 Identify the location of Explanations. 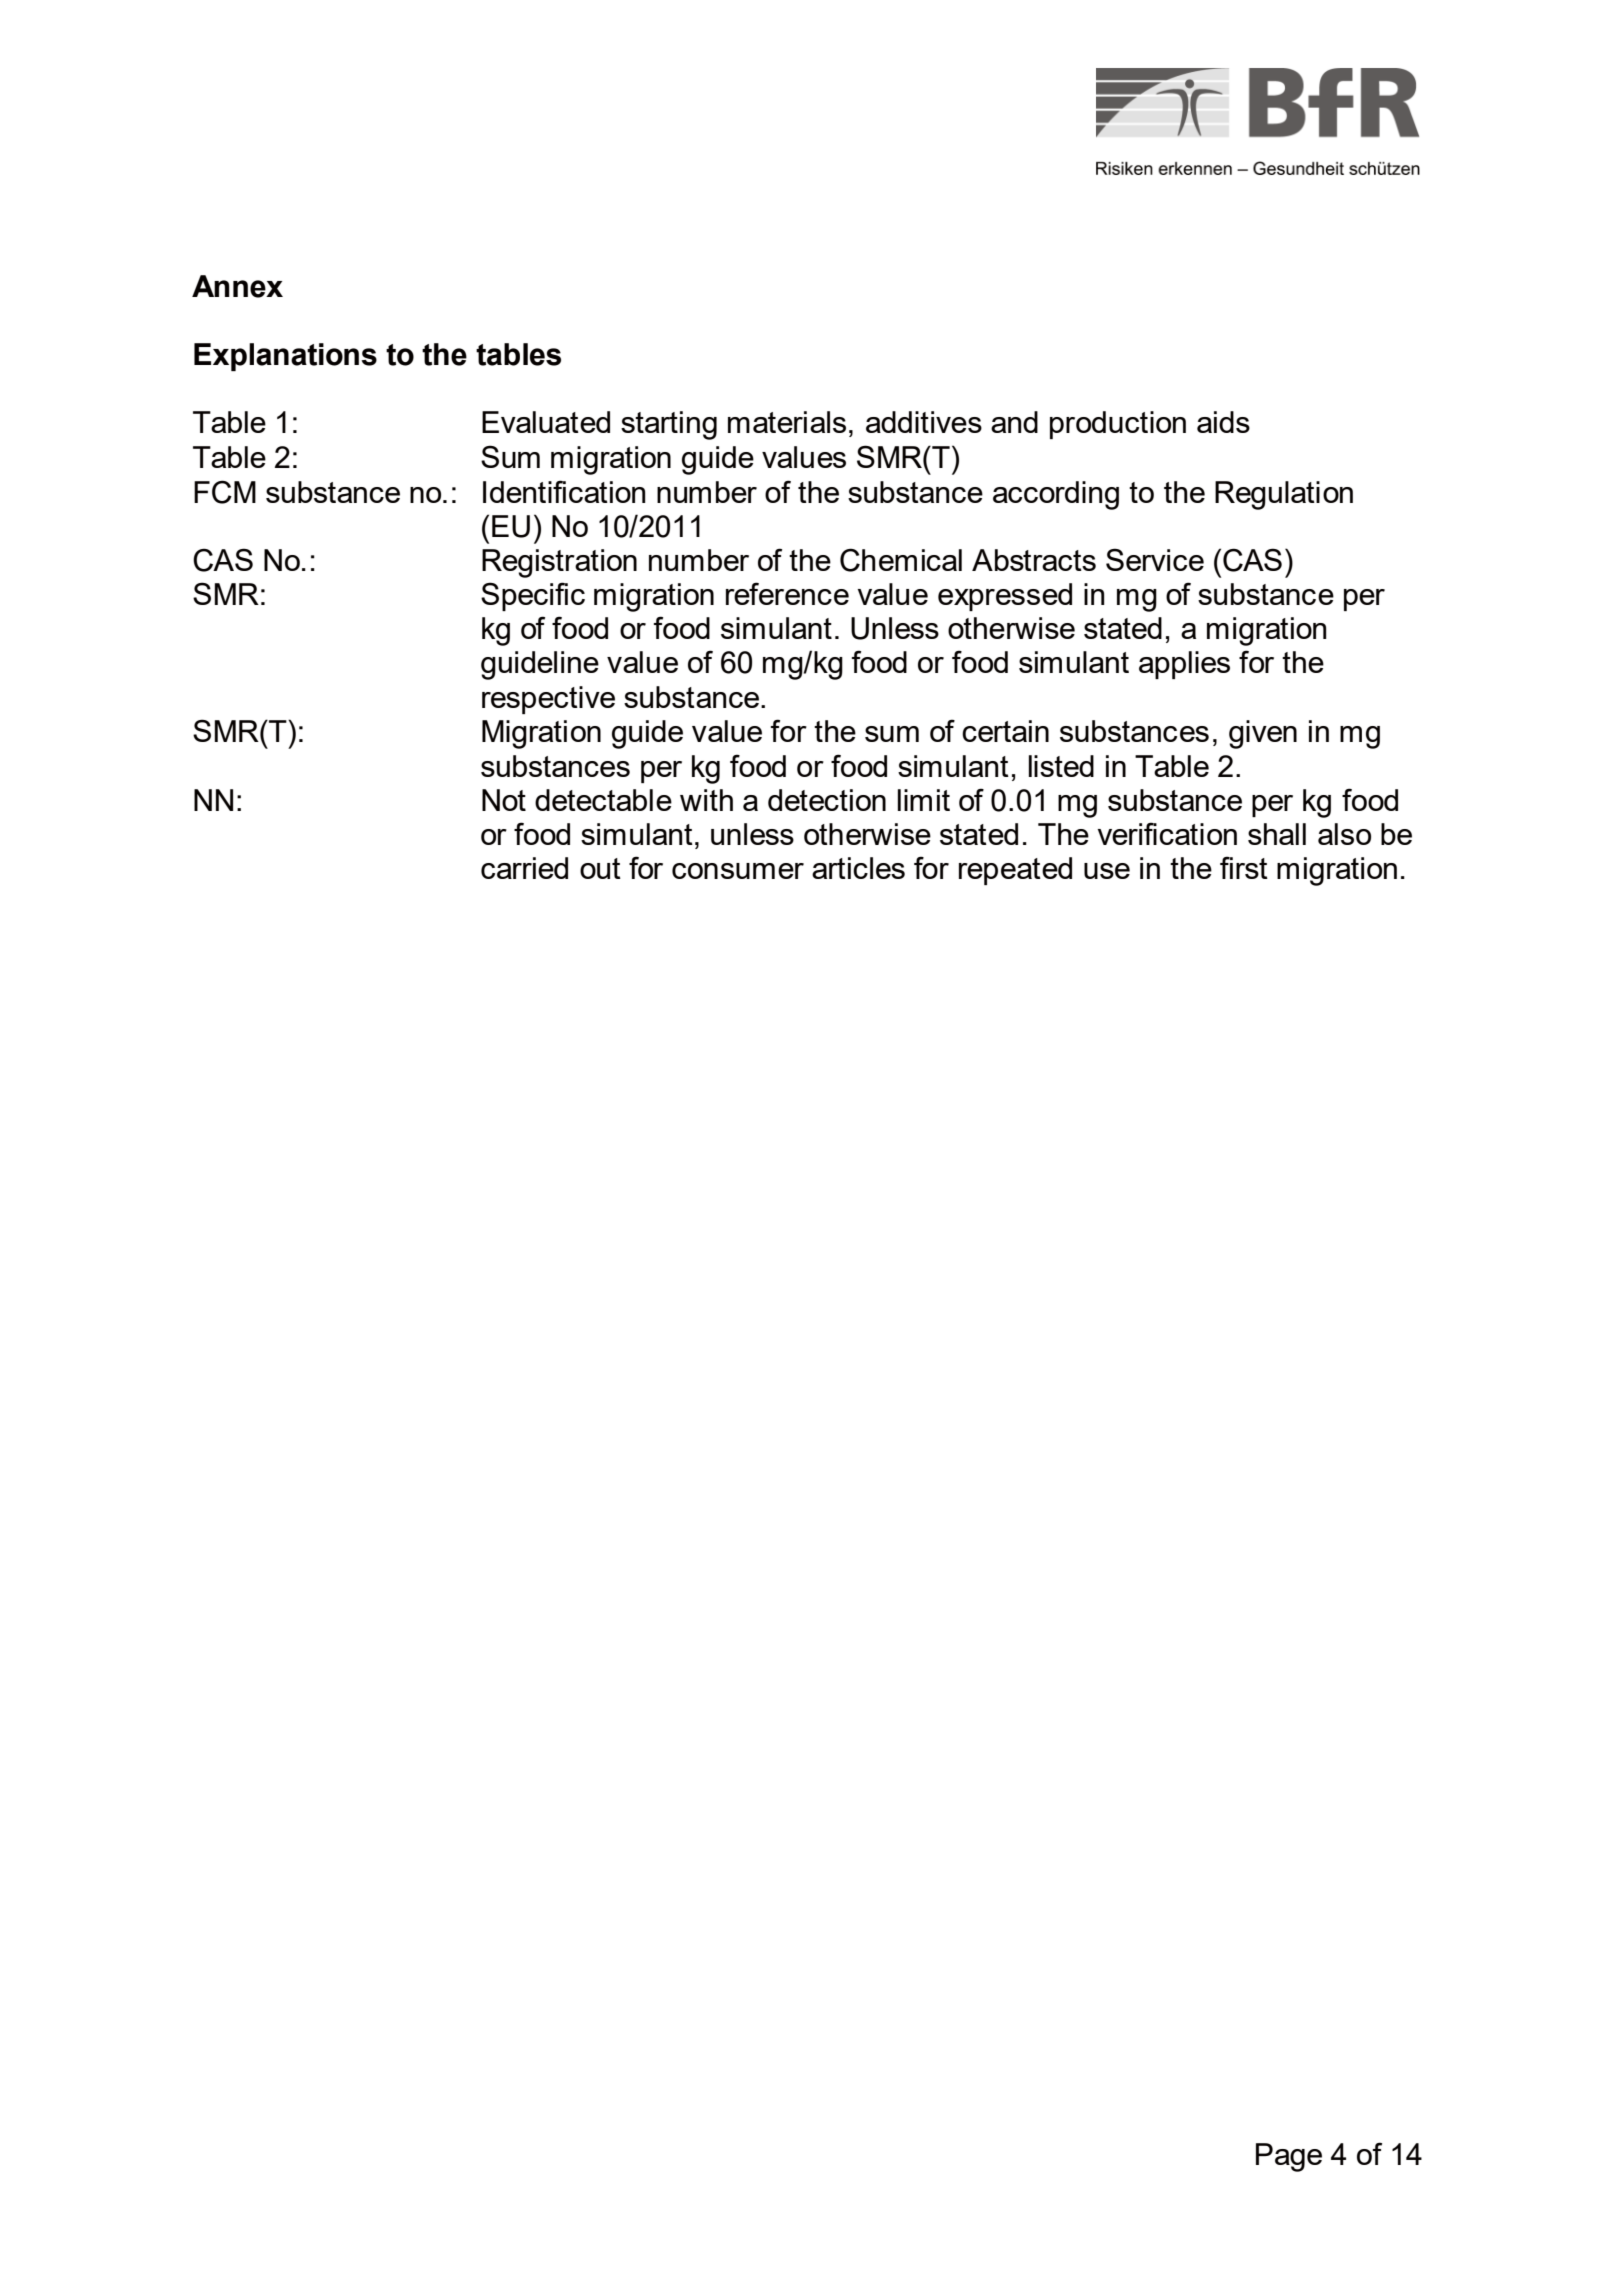
(285, 357).
